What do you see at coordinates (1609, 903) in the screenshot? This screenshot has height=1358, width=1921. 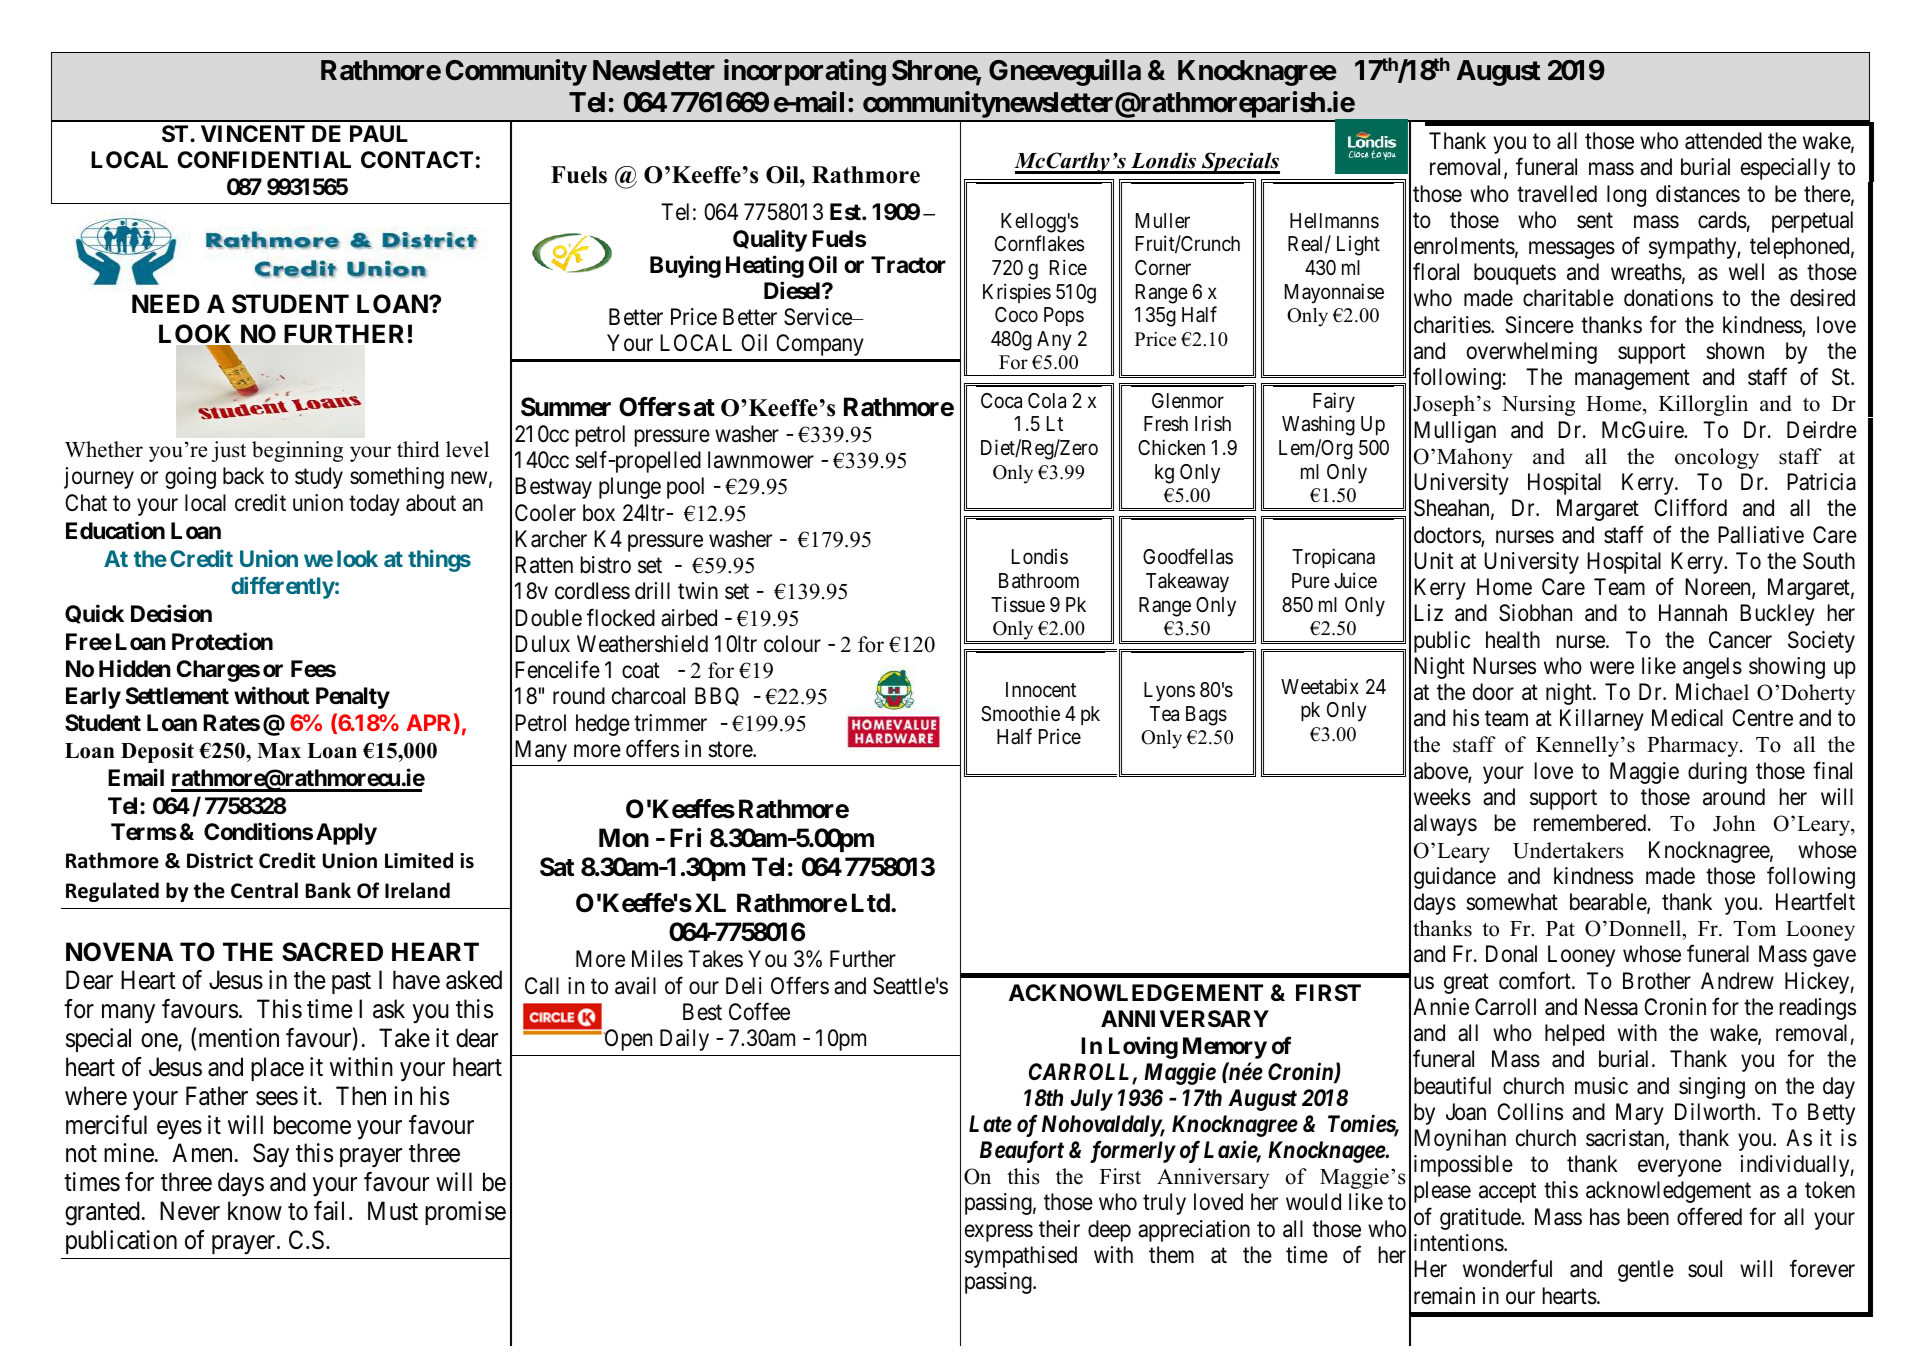 I see `bearable` at bounding box center [1609, 903].
